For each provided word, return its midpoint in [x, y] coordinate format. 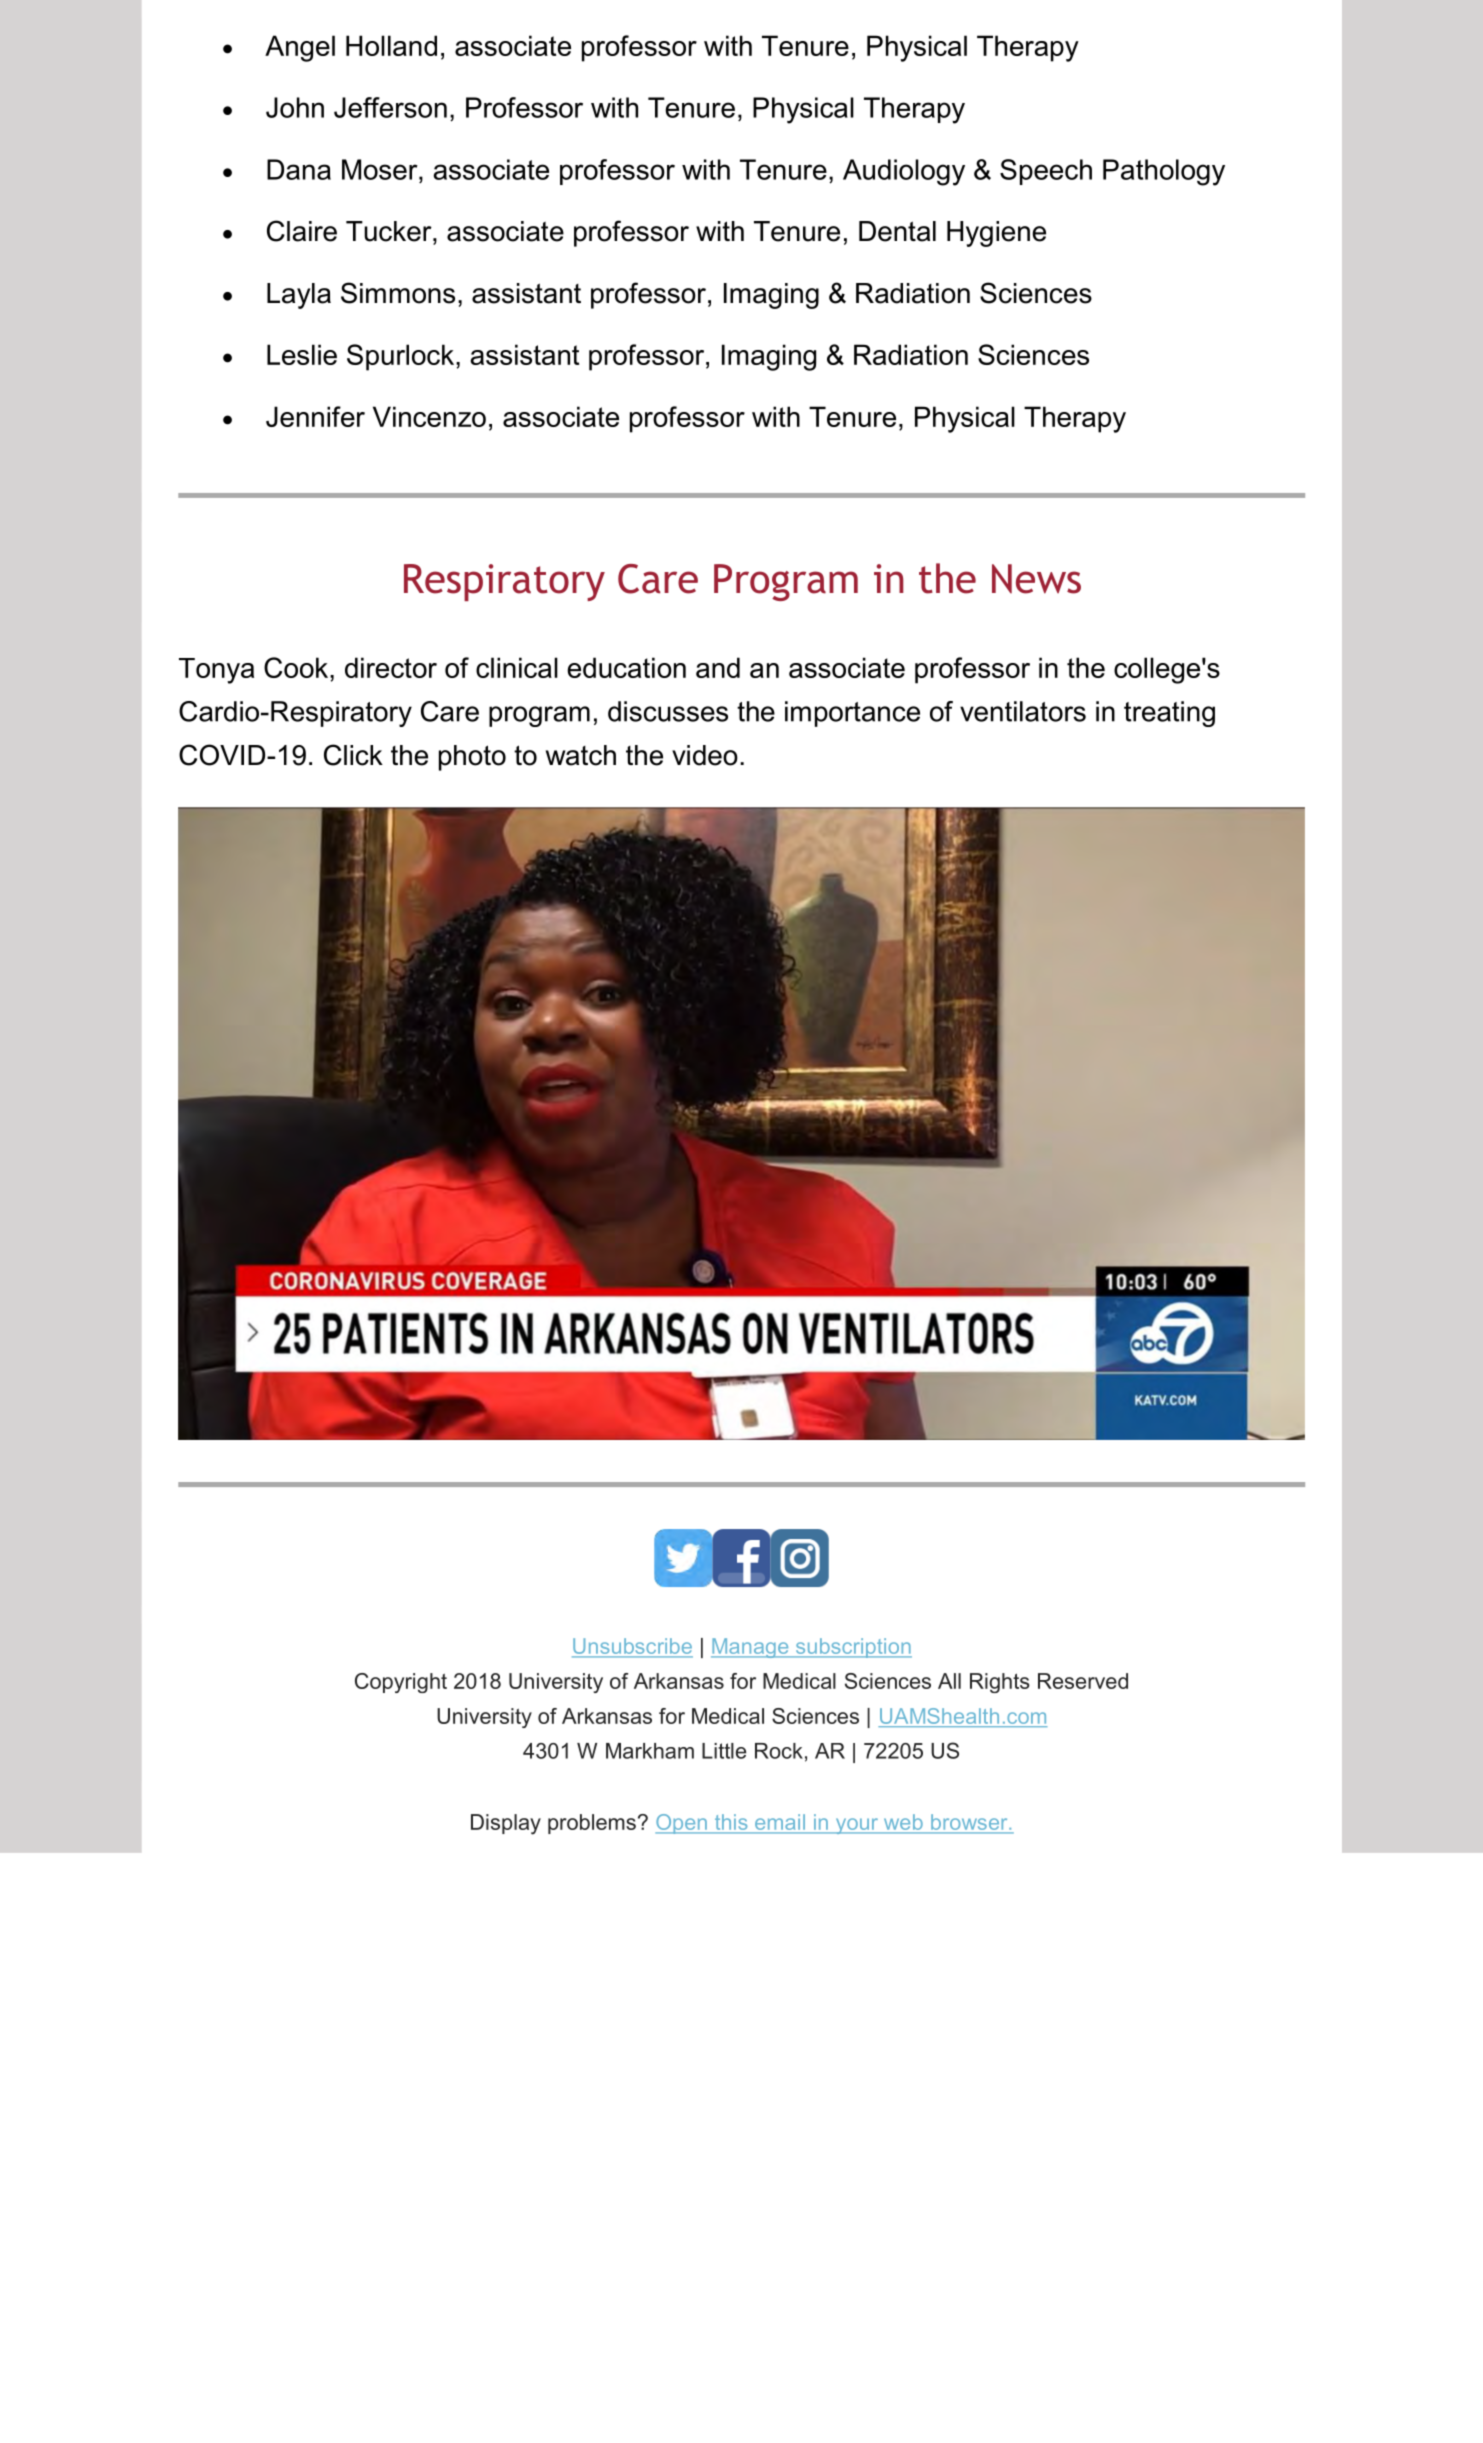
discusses [668, 711]
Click [353, 755]
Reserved [1083, 1681]
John [295, 107]
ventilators [1023, 711]
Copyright [401, 1683]
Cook [297, 667]
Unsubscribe [632, 1647]
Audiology [904, 172]
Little [724, 1751]
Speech [1046, 172]
